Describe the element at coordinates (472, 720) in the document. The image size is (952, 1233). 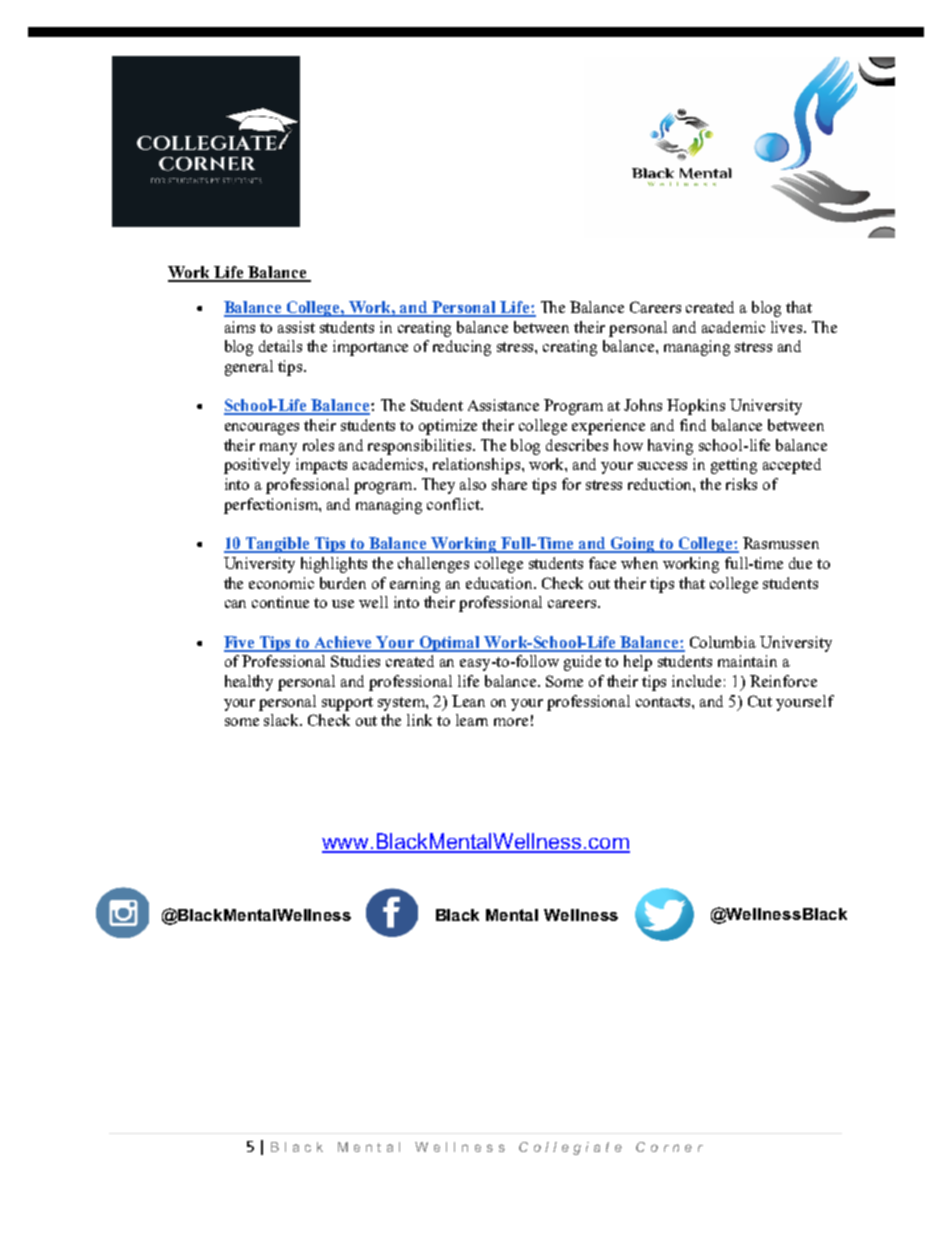
I see `learn` at that location.
